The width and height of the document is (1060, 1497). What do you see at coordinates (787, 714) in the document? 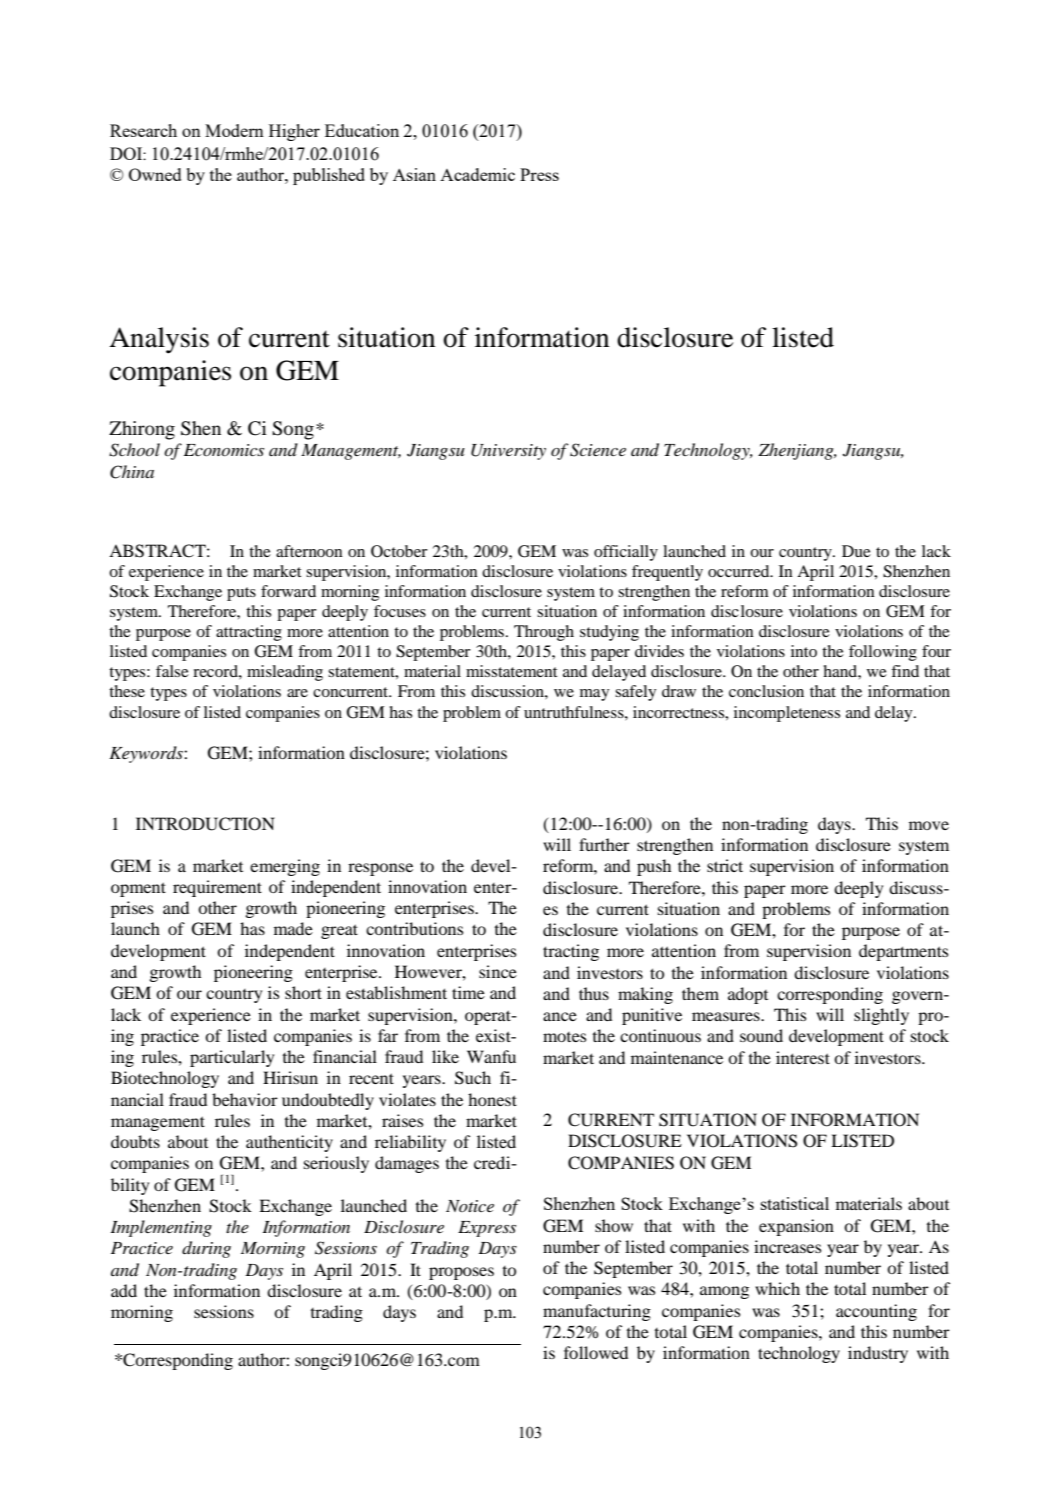
I see `incompleteness` at bounding box center [787, 714].
